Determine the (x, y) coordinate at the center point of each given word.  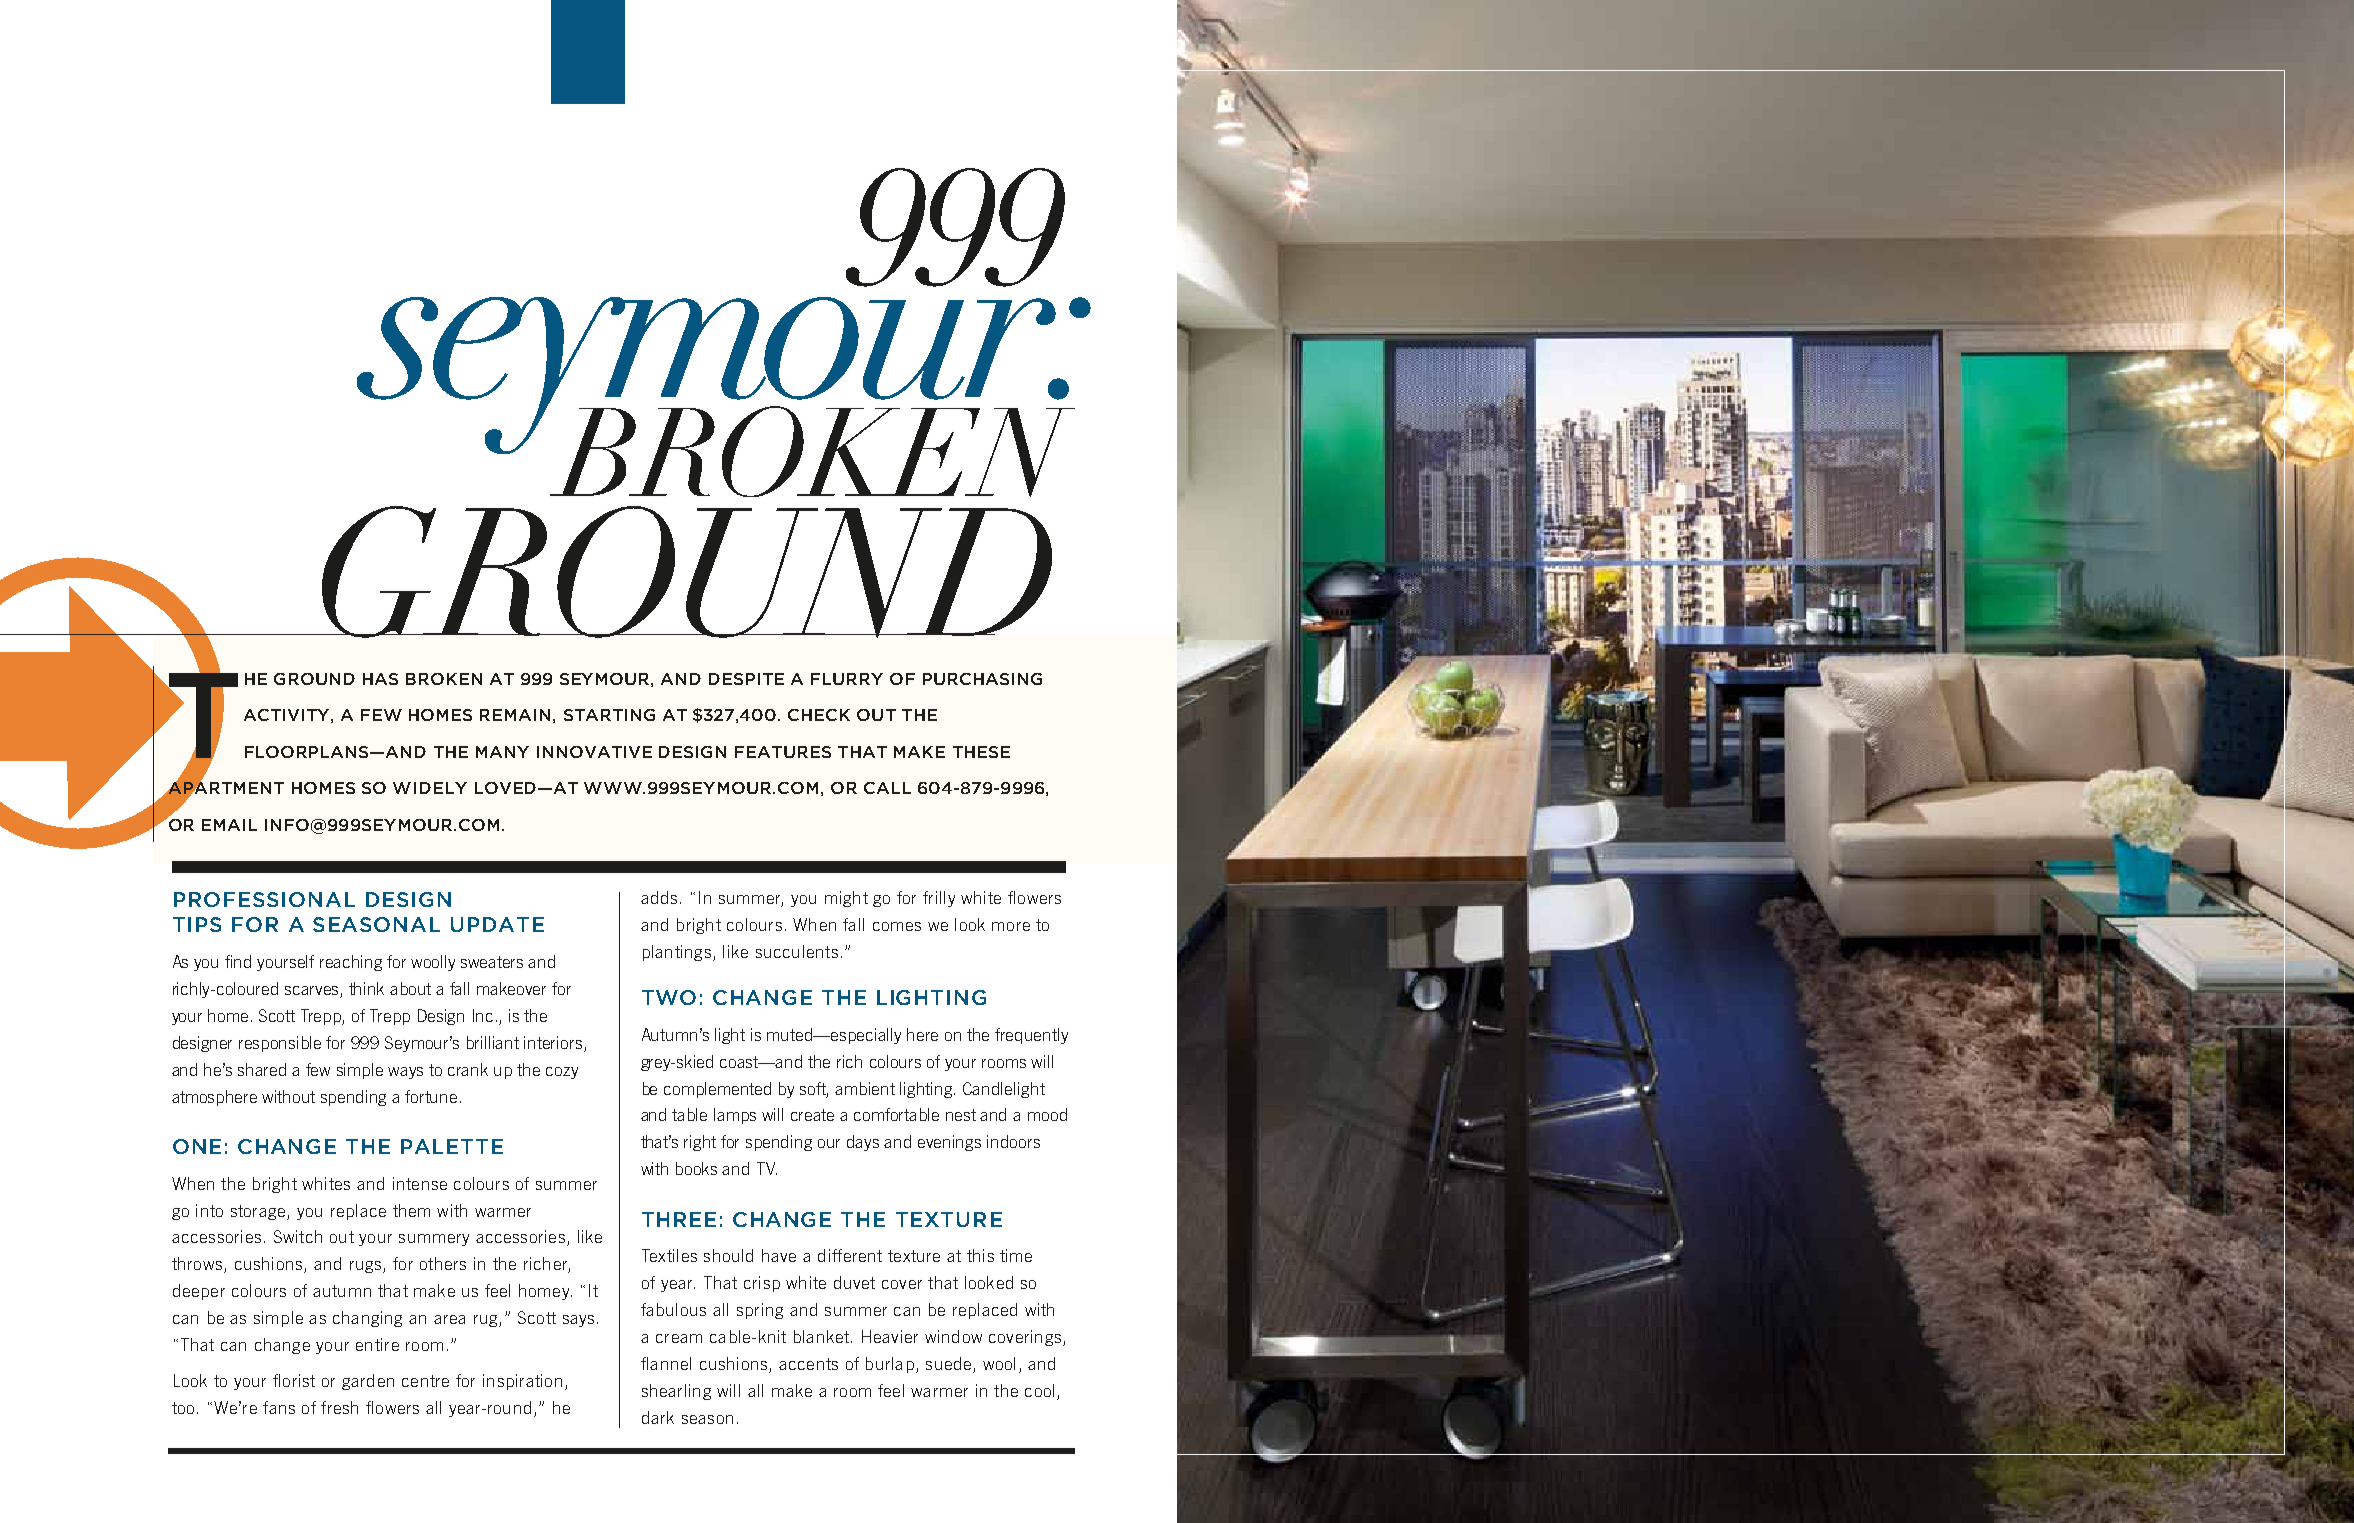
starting (609, 715)
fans (279, 1407)
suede (950, 1365)
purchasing (982, 679)
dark (658, 1417)
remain (515, 715)
